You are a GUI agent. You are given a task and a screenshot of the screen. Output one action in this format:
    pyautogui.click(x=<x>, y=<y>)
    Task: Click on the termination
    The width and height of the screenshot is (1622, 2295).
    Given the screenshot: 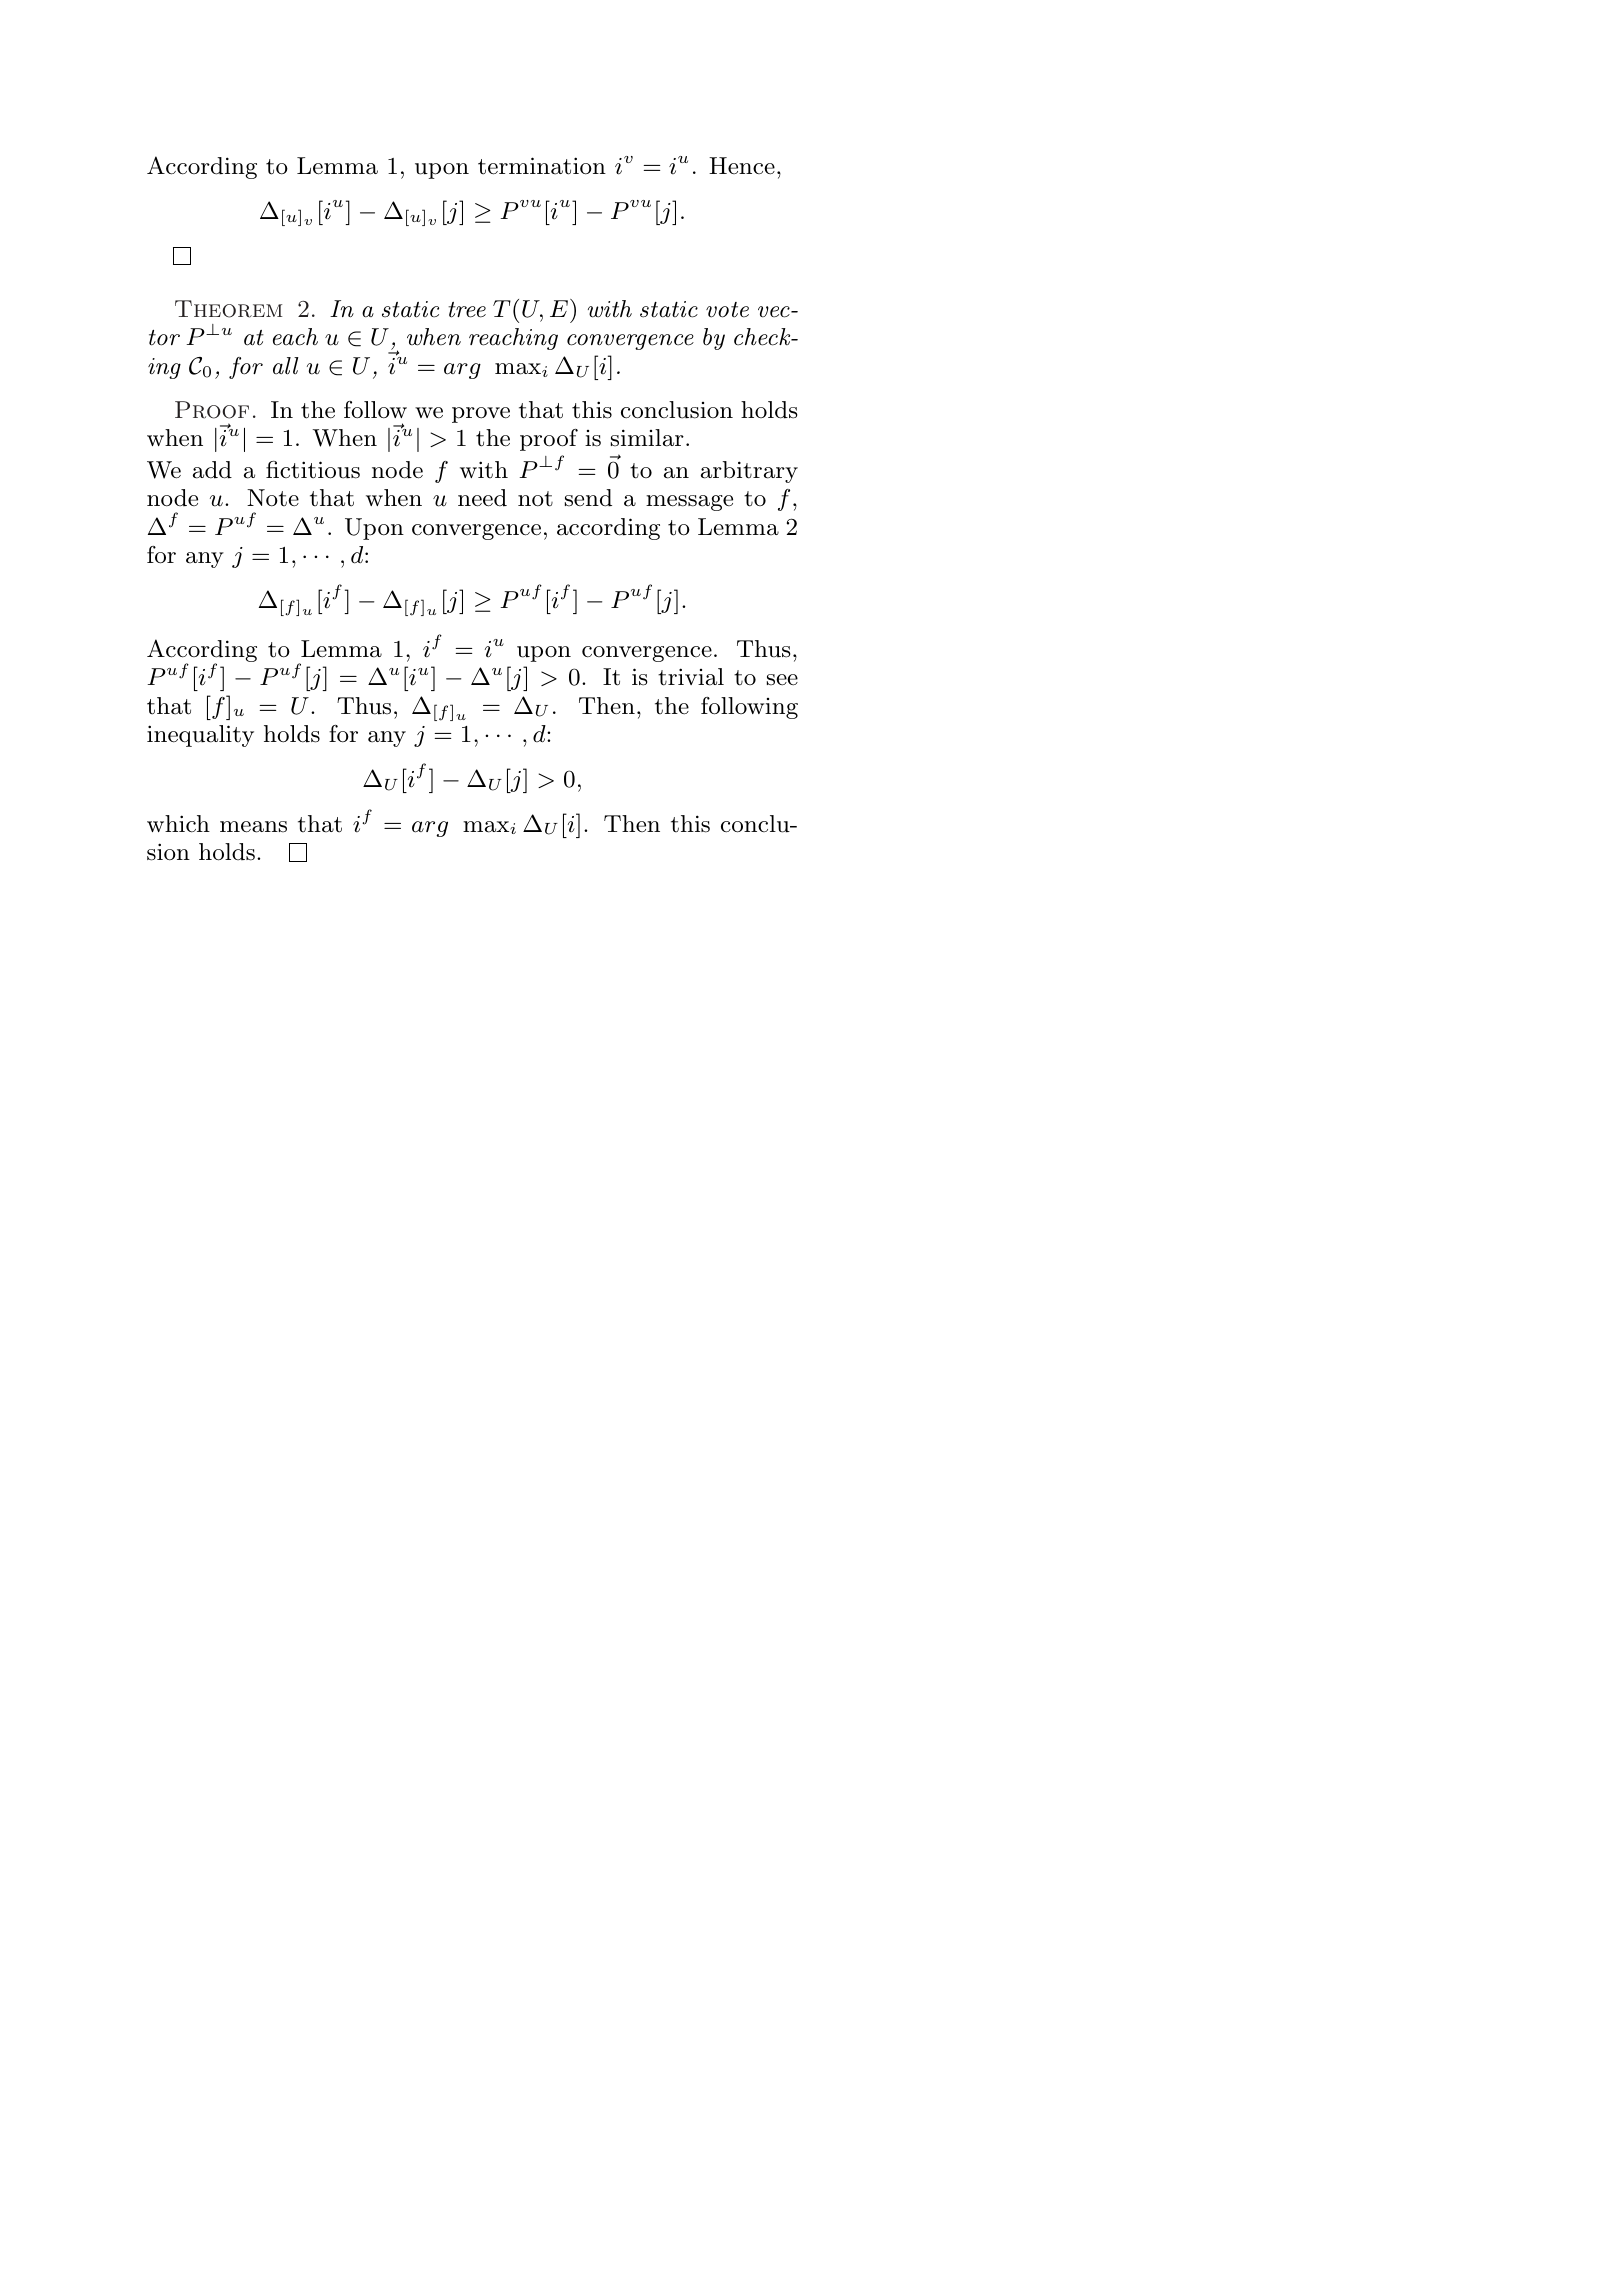 What is the action you would take?
    pyautogui.click(x=542, y=166)
